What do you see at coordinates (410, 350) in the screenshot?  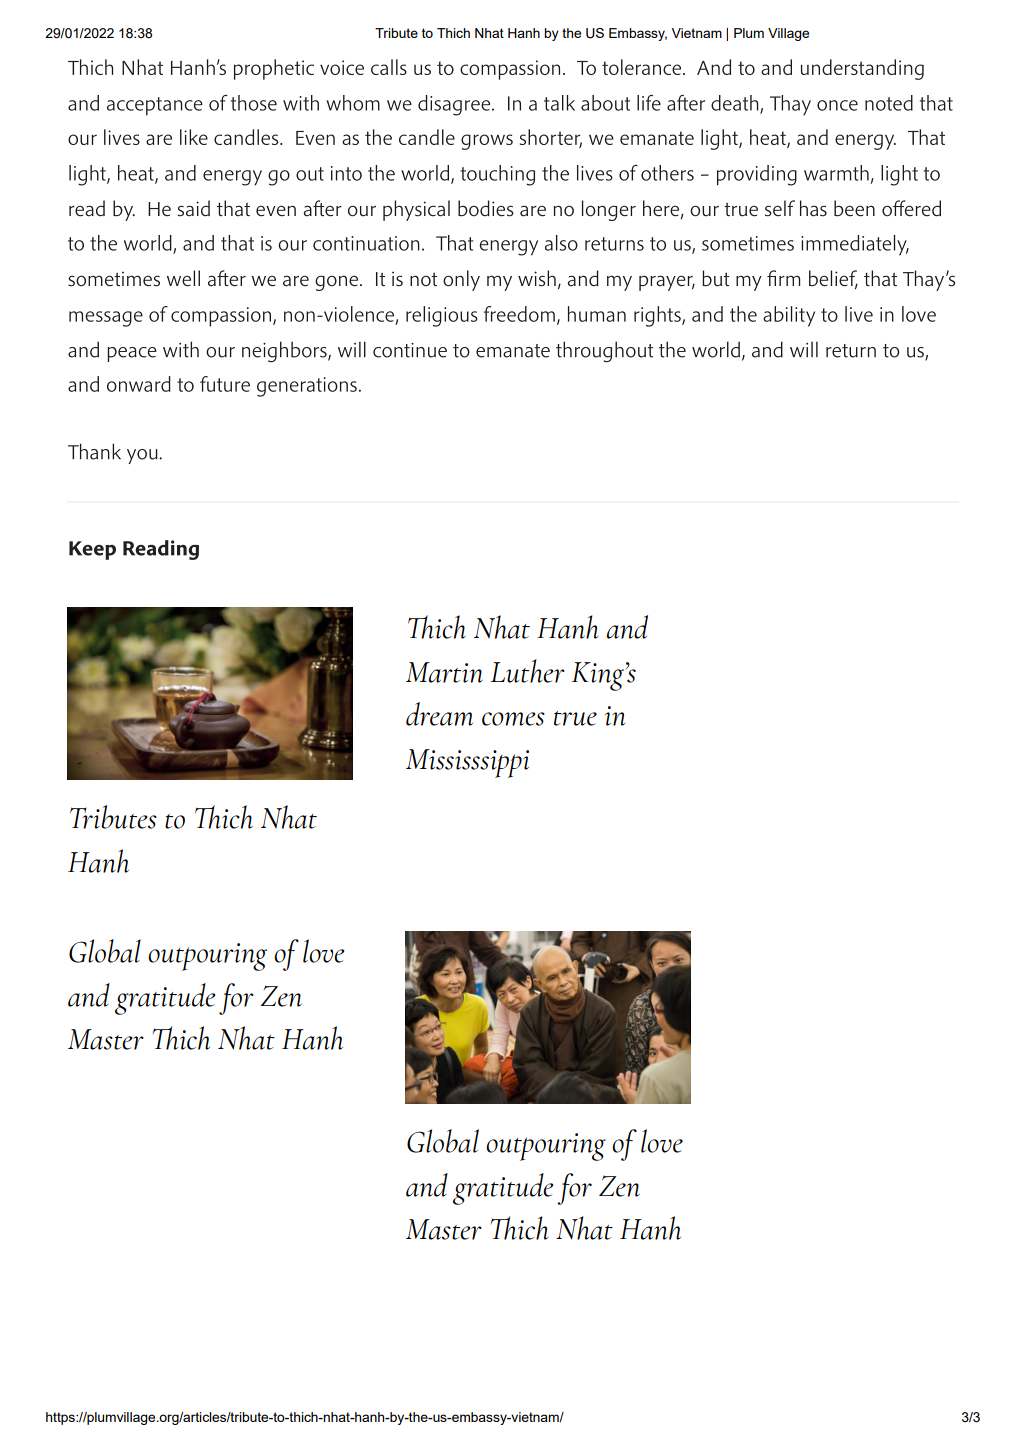 I see `continue` at bounding box center [410, 350].
